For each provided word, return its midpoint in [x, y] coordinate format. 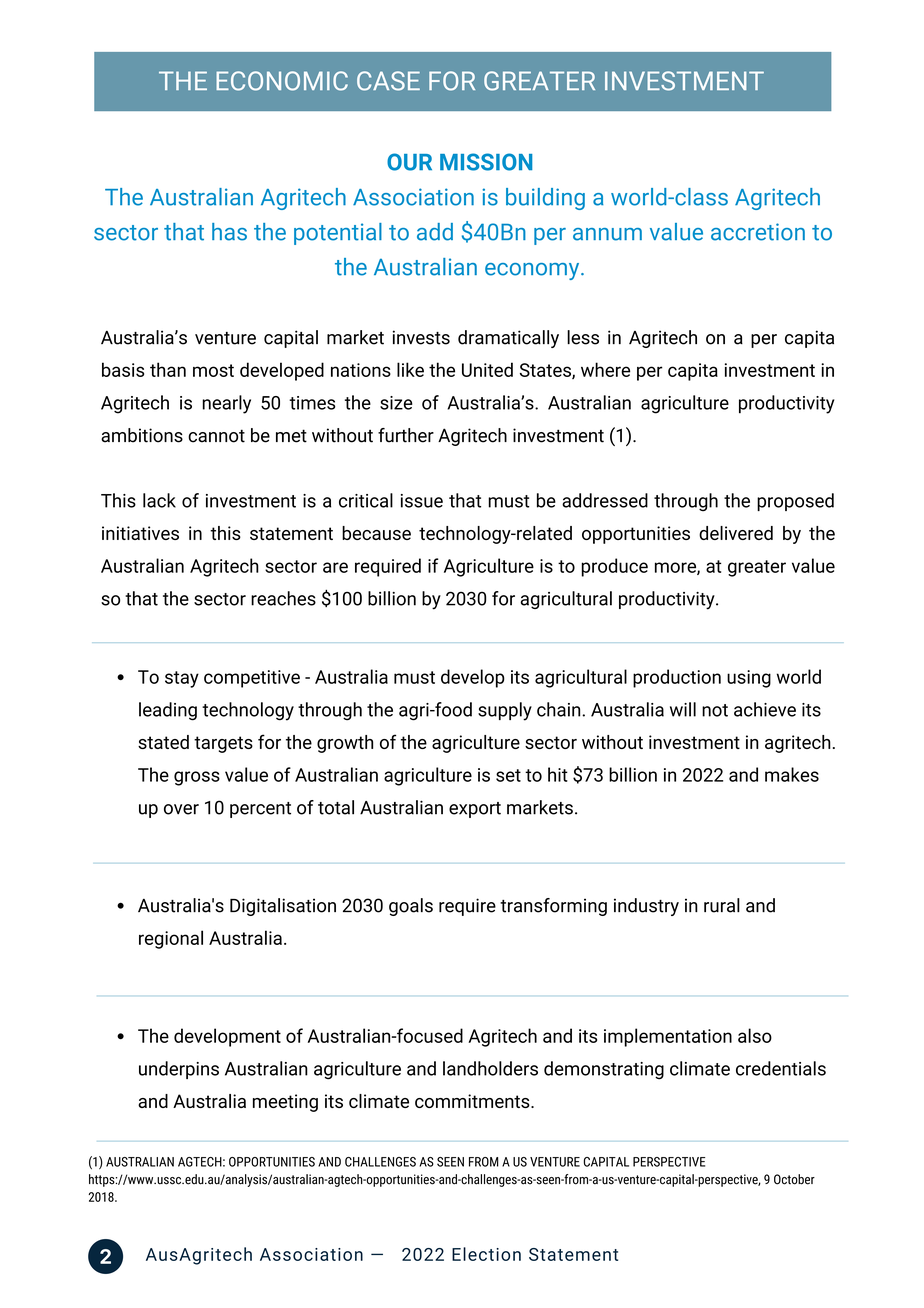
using [749, 679]
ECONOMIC [282, 81]
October [794, 1179]
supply [505, 711]
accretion [758, 232]
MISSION [486, 162]
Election [486, 1254]
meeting [285, 1103]
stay [182, 679]
